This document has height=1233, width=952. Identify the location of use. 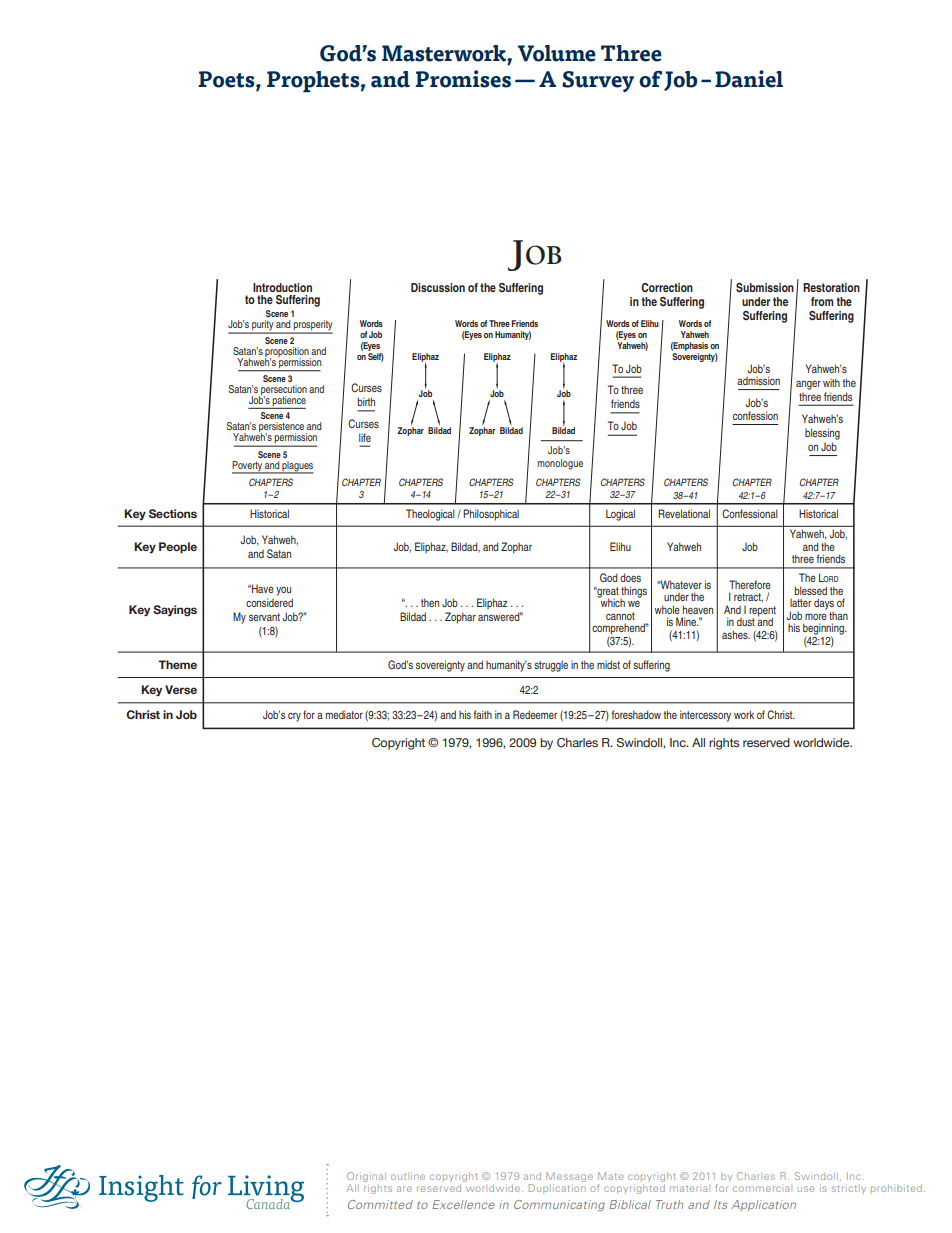
(806, 1189).
